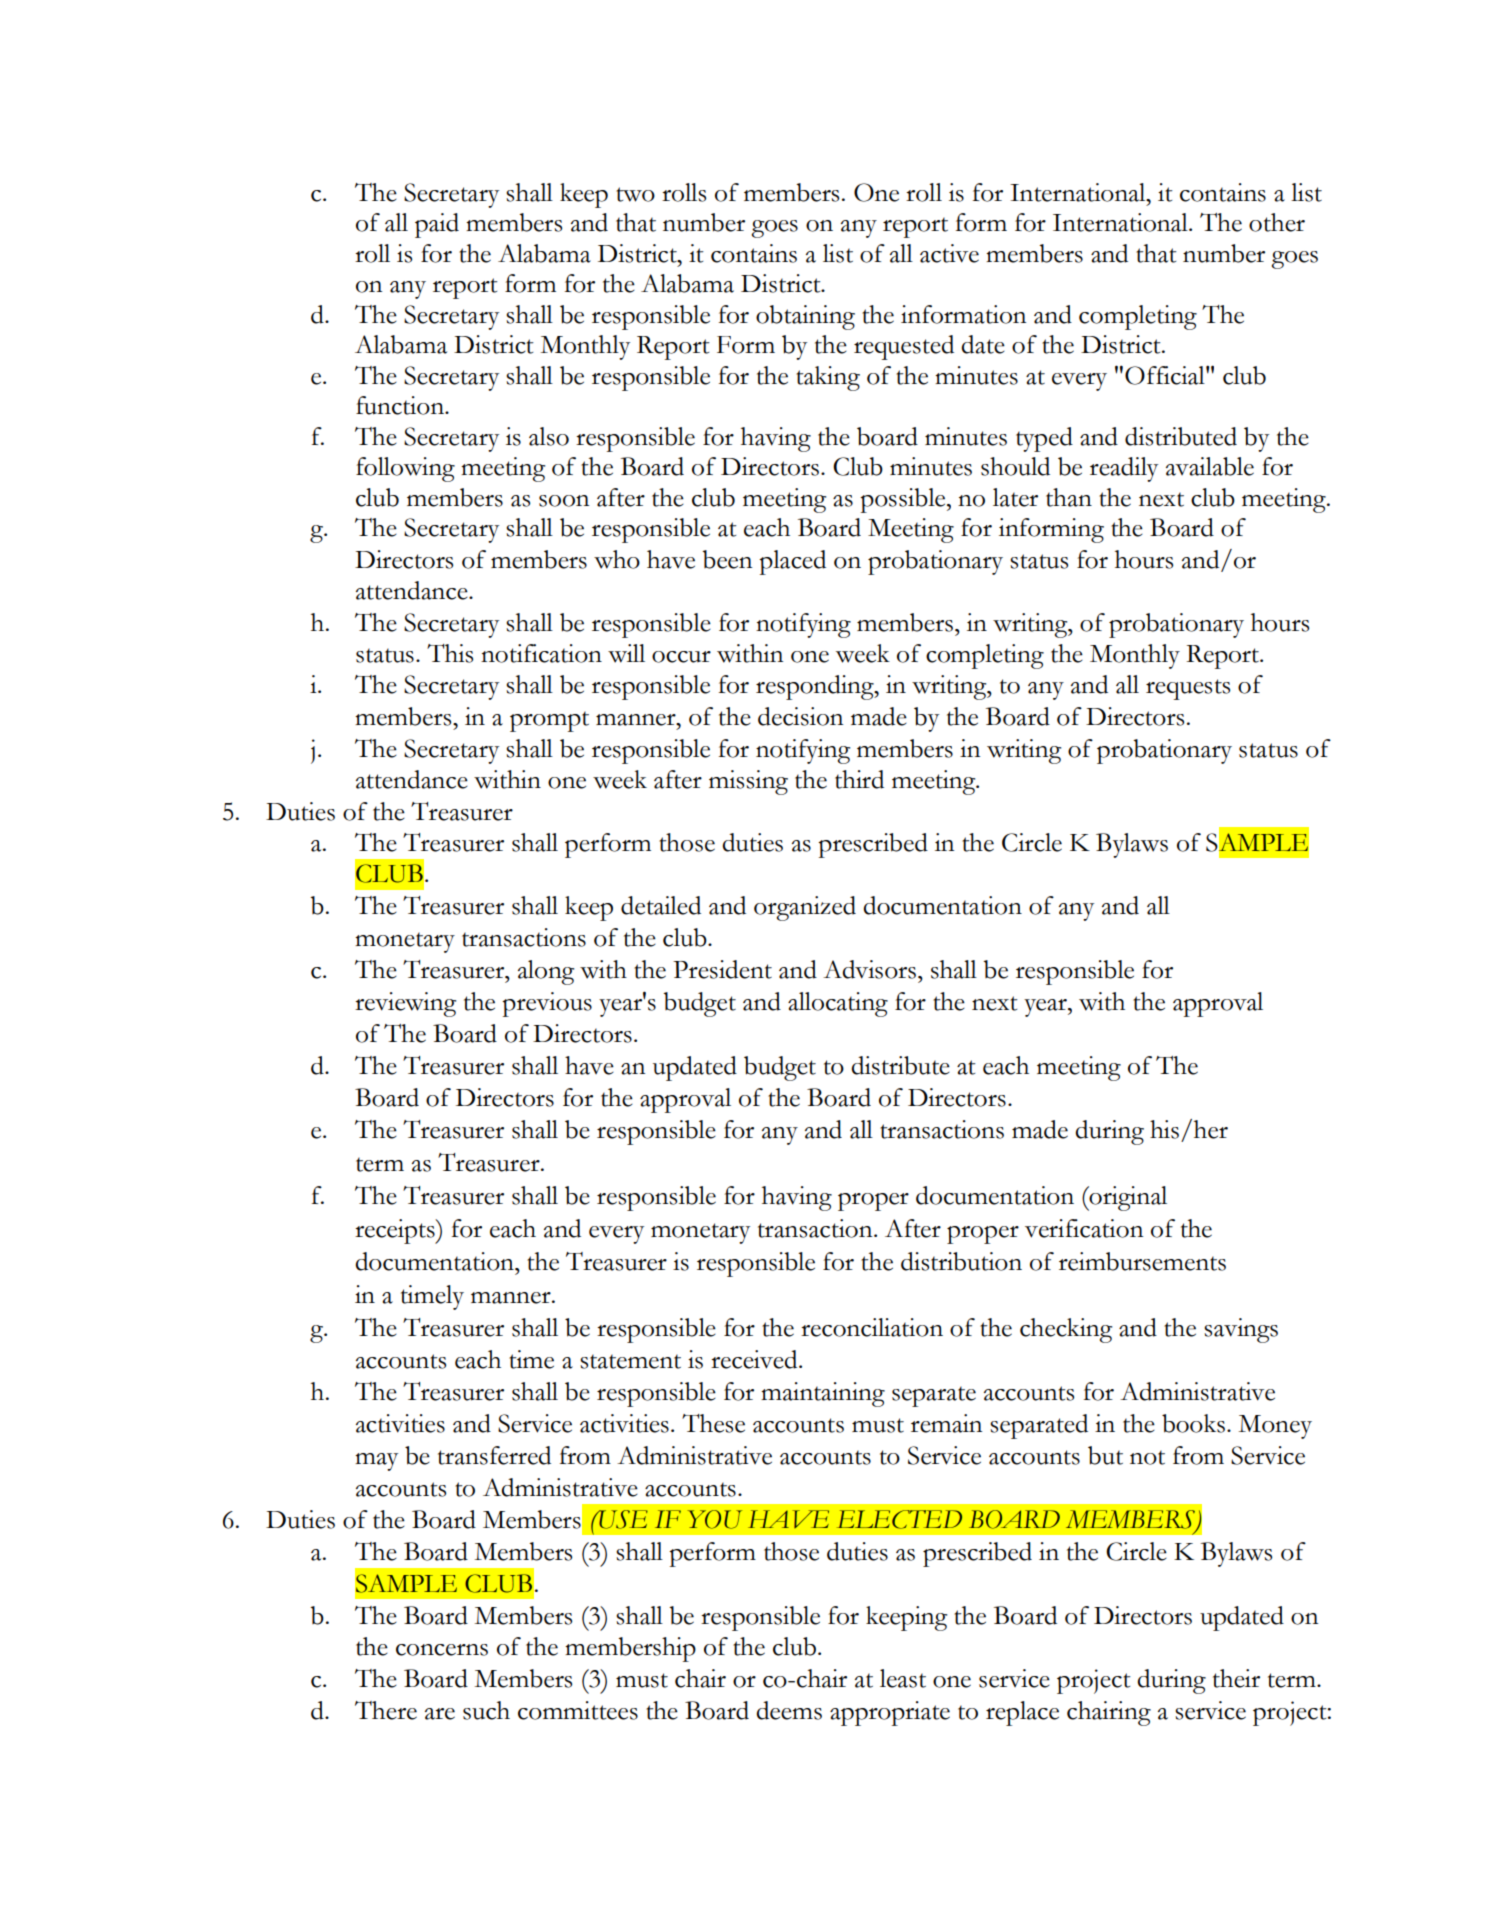  I want to click on concerns, so click(442, 1650).
